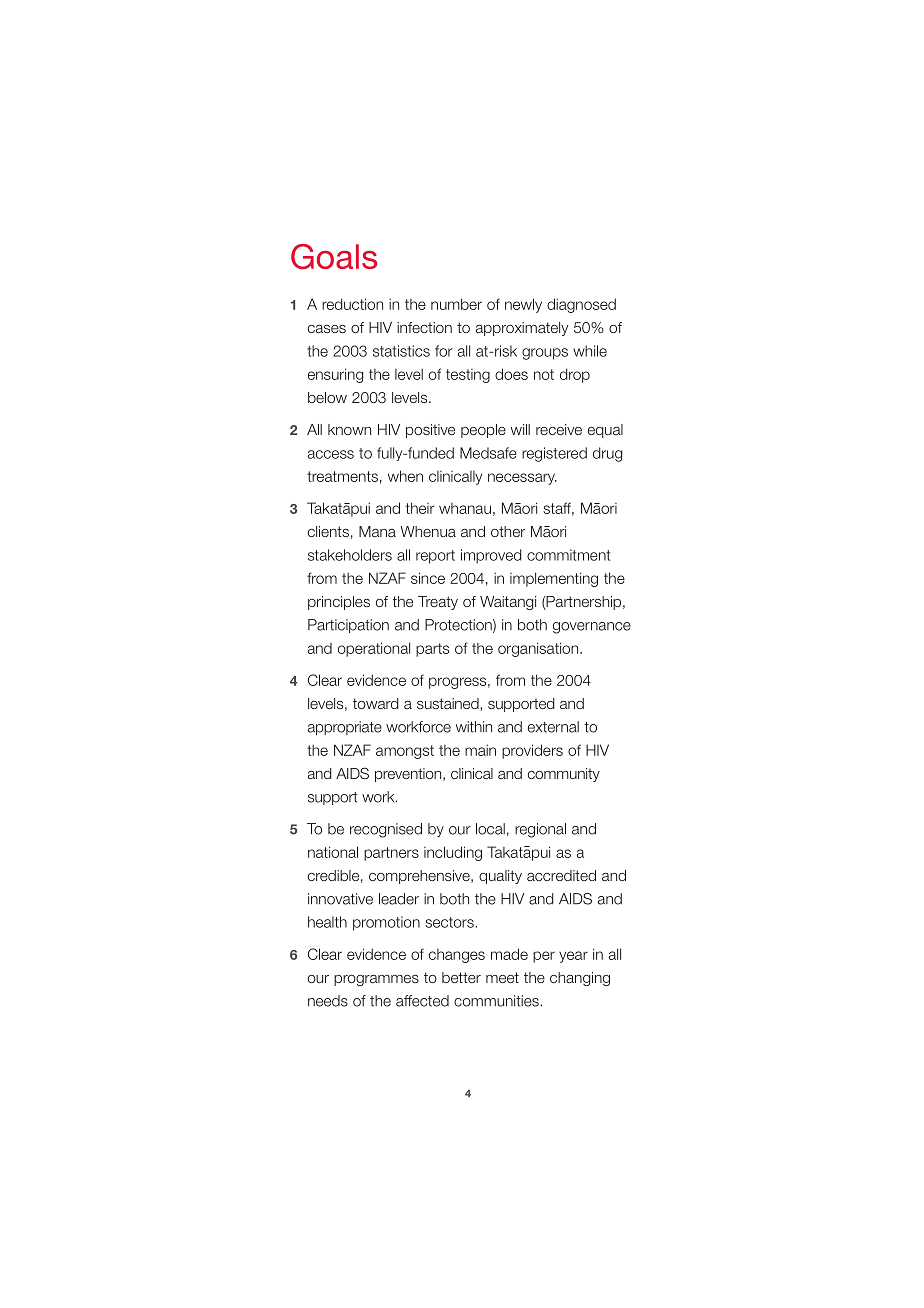 The image size is (924, 1308). What do you see at coordinates (581, 305) in the document?
I see `diagnosed` at bounding box center [581, 305].
